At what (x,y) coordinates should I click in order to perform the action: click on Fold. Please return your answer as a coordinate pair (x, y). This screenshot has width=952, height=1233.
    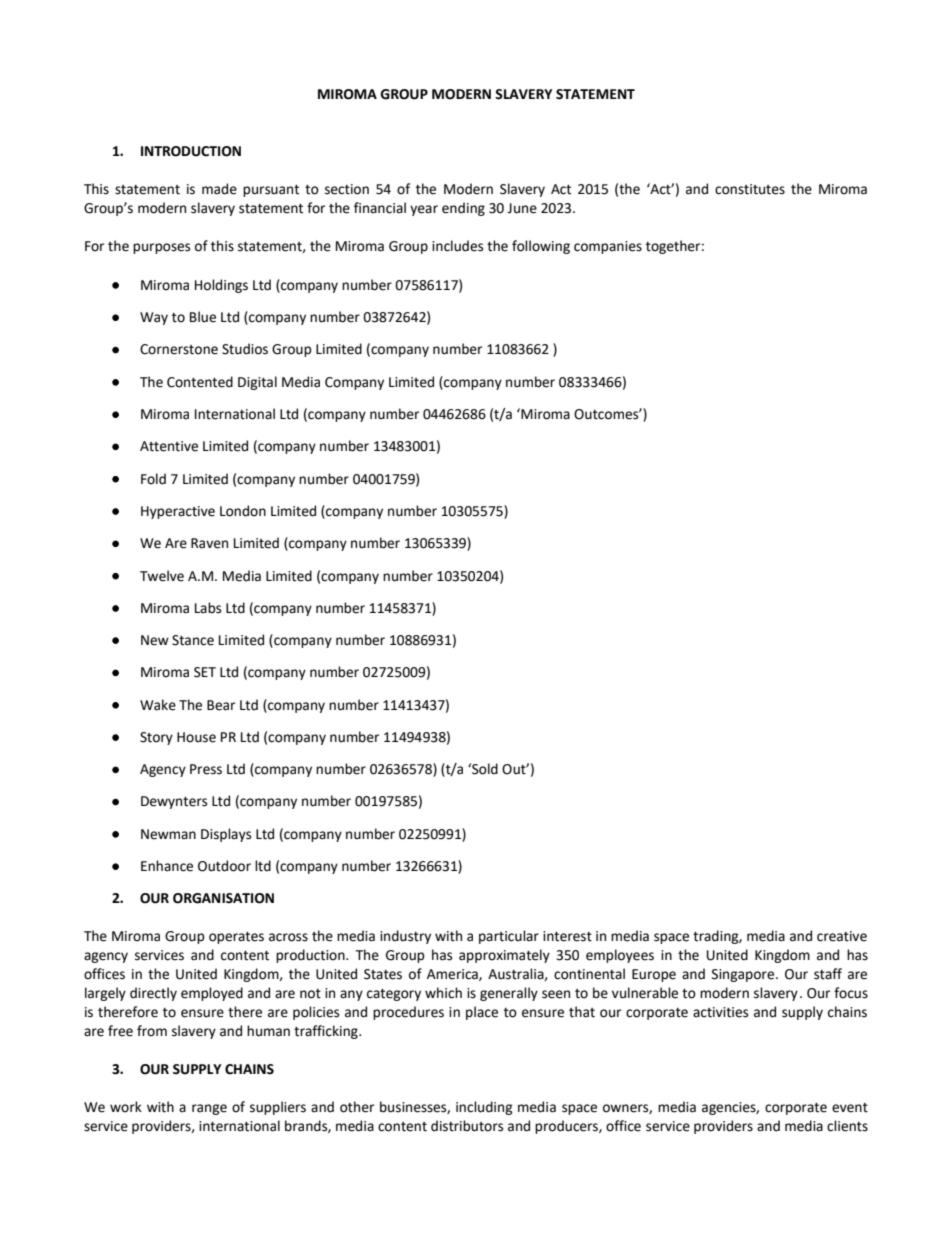
    Looking at the image, I should click on (153, 479).
